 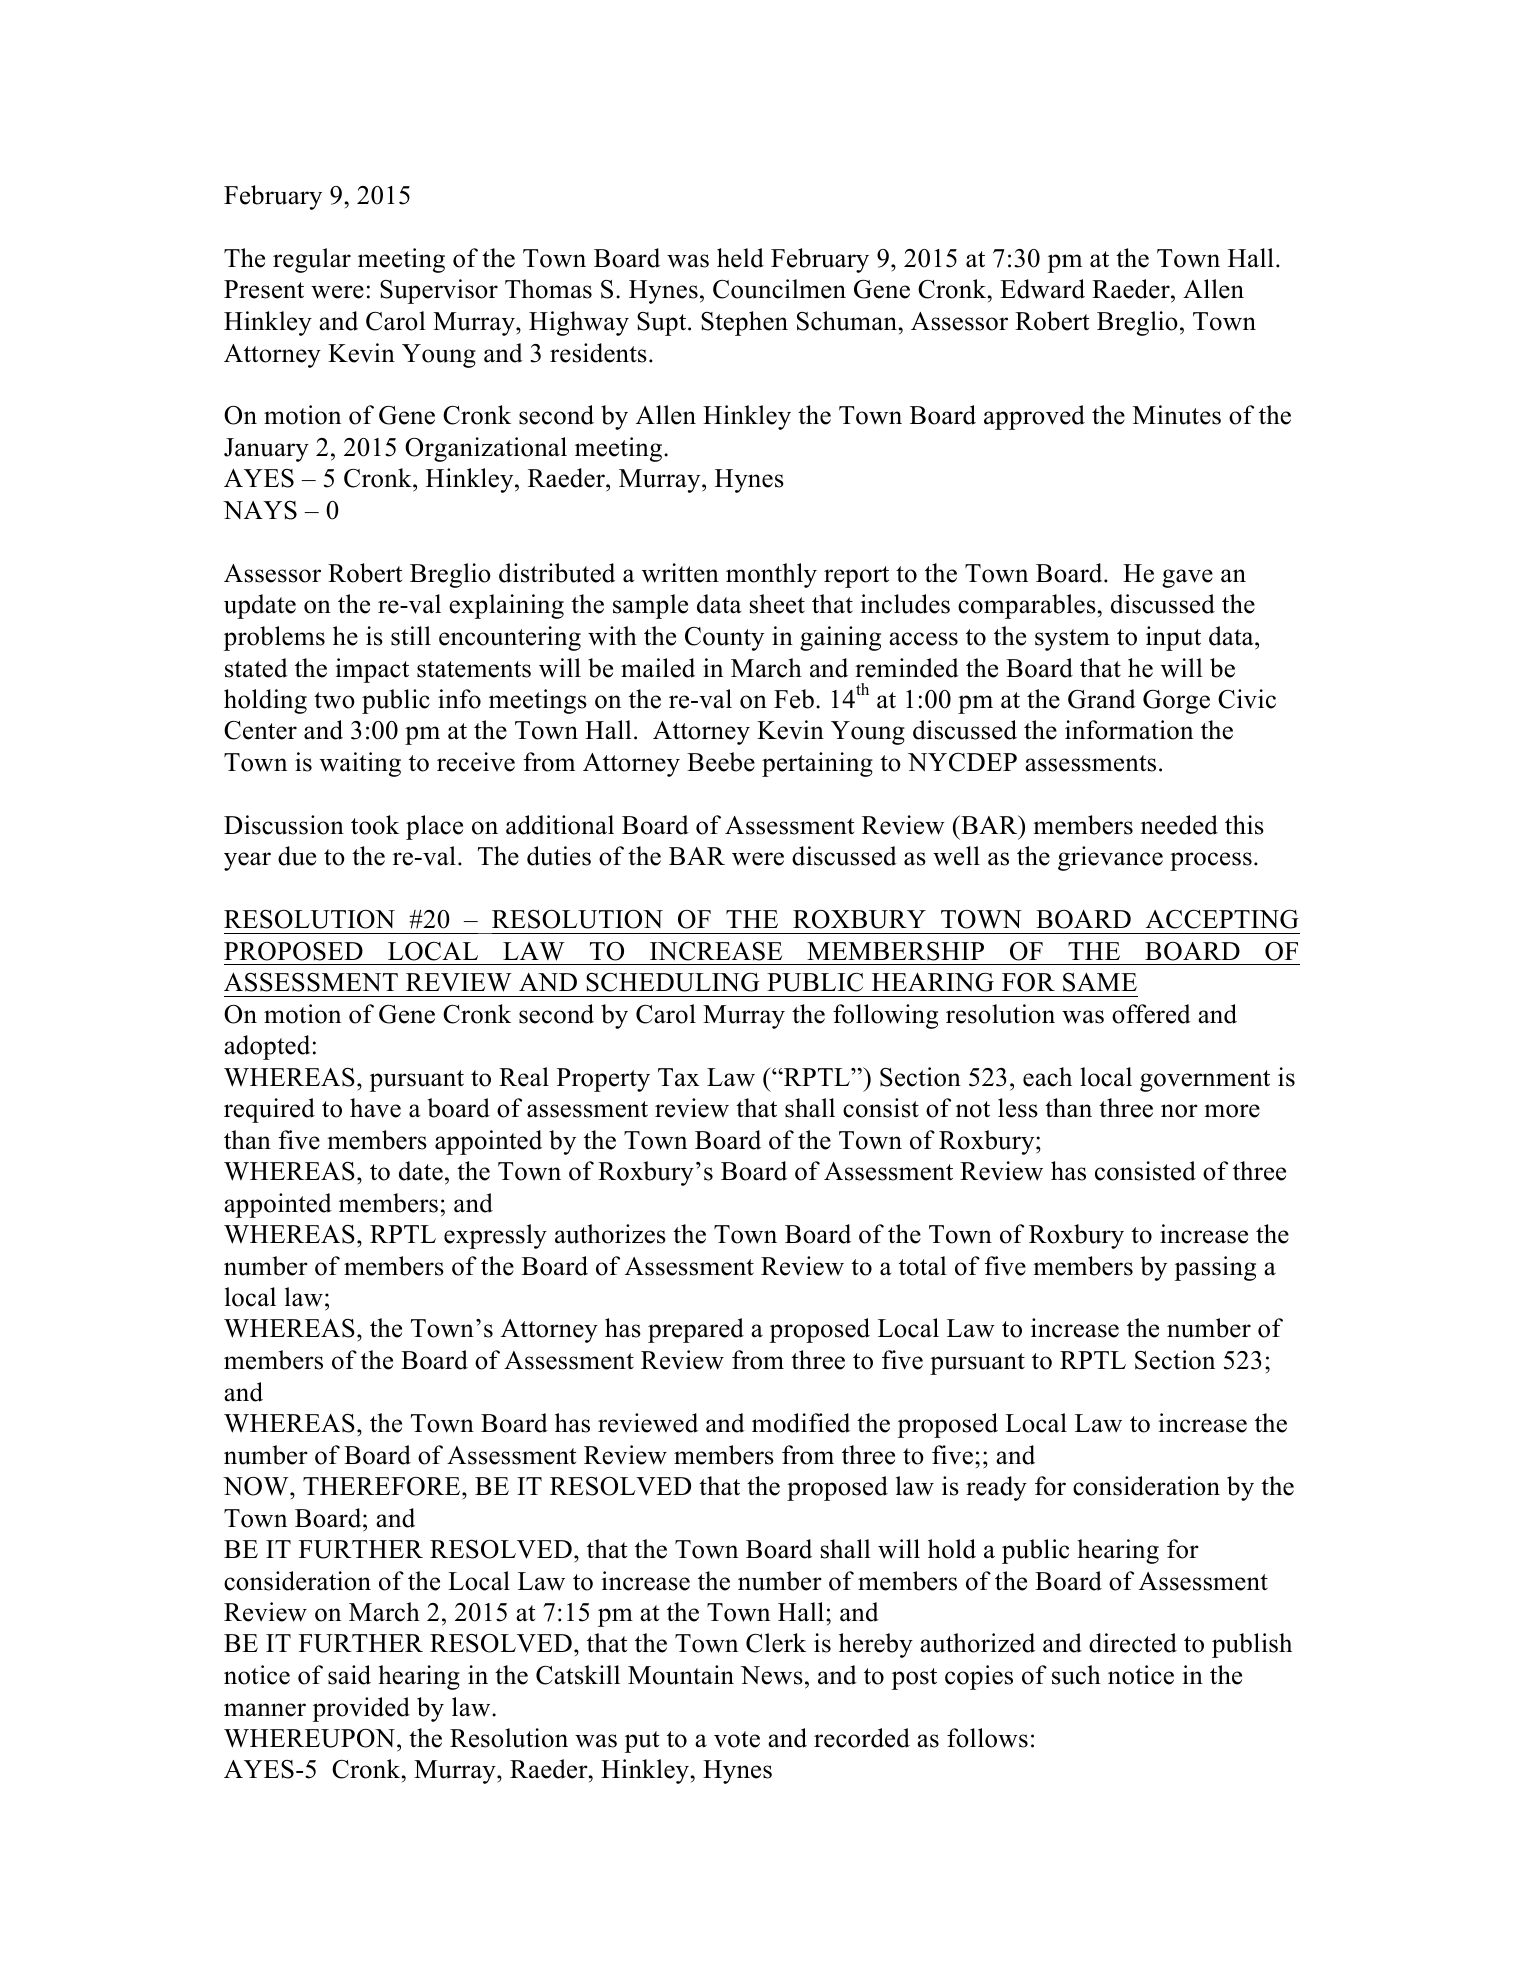 What do you see at coordinates (672, 982) in the screenshot?
I see `SCHEDULING` at bounding box center [672, 982].
